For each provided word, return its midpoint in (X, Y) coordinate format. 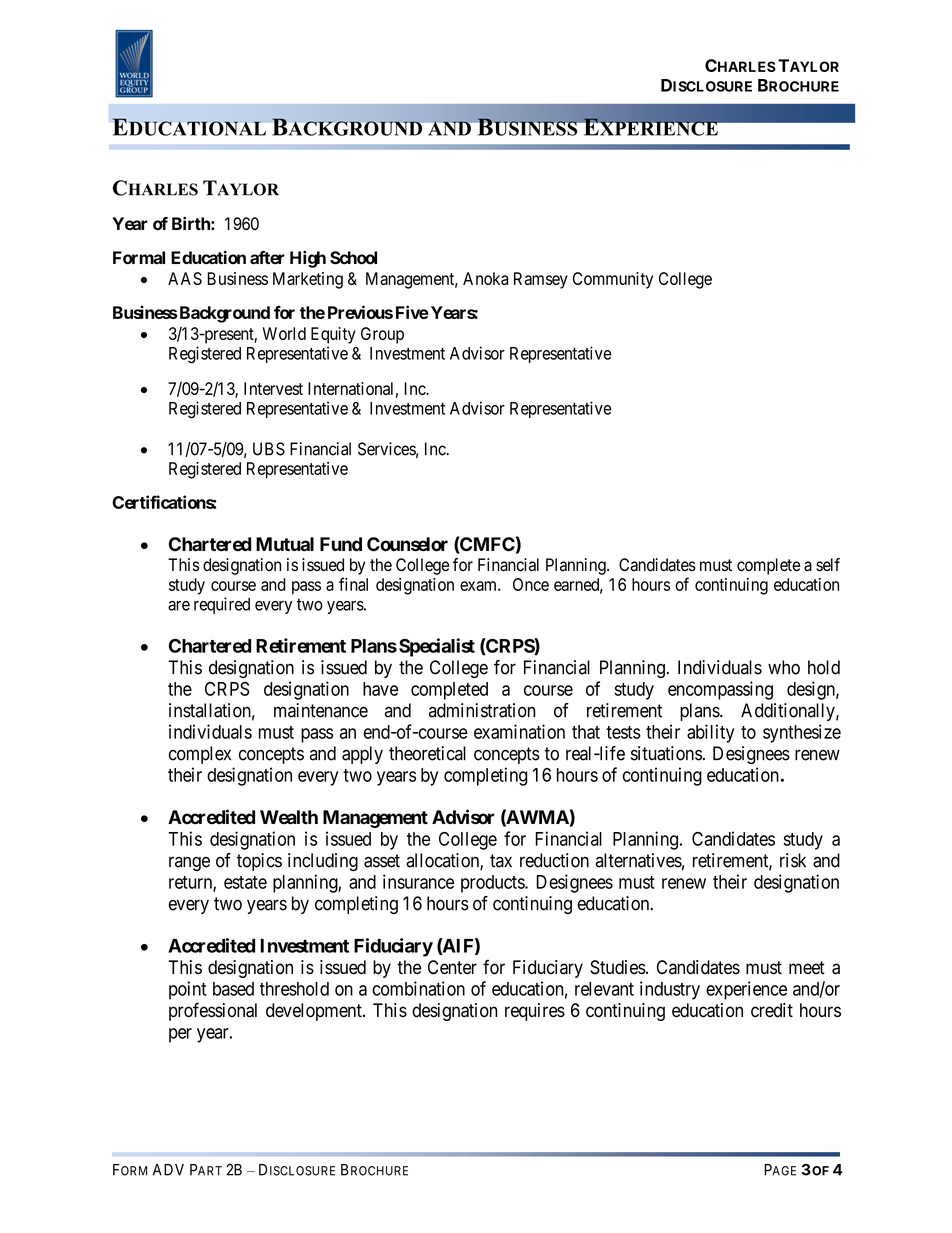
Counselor (407, 544)
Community (613, 280)
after (267, 257)
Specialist (437, 647)
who (784, 667)
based (233, 989)
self (828, 565)
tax (501, 861)
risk (793, 860)
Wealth (289, 817)
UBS (269, 449)
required (222, 605)
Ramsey (541, 280)
